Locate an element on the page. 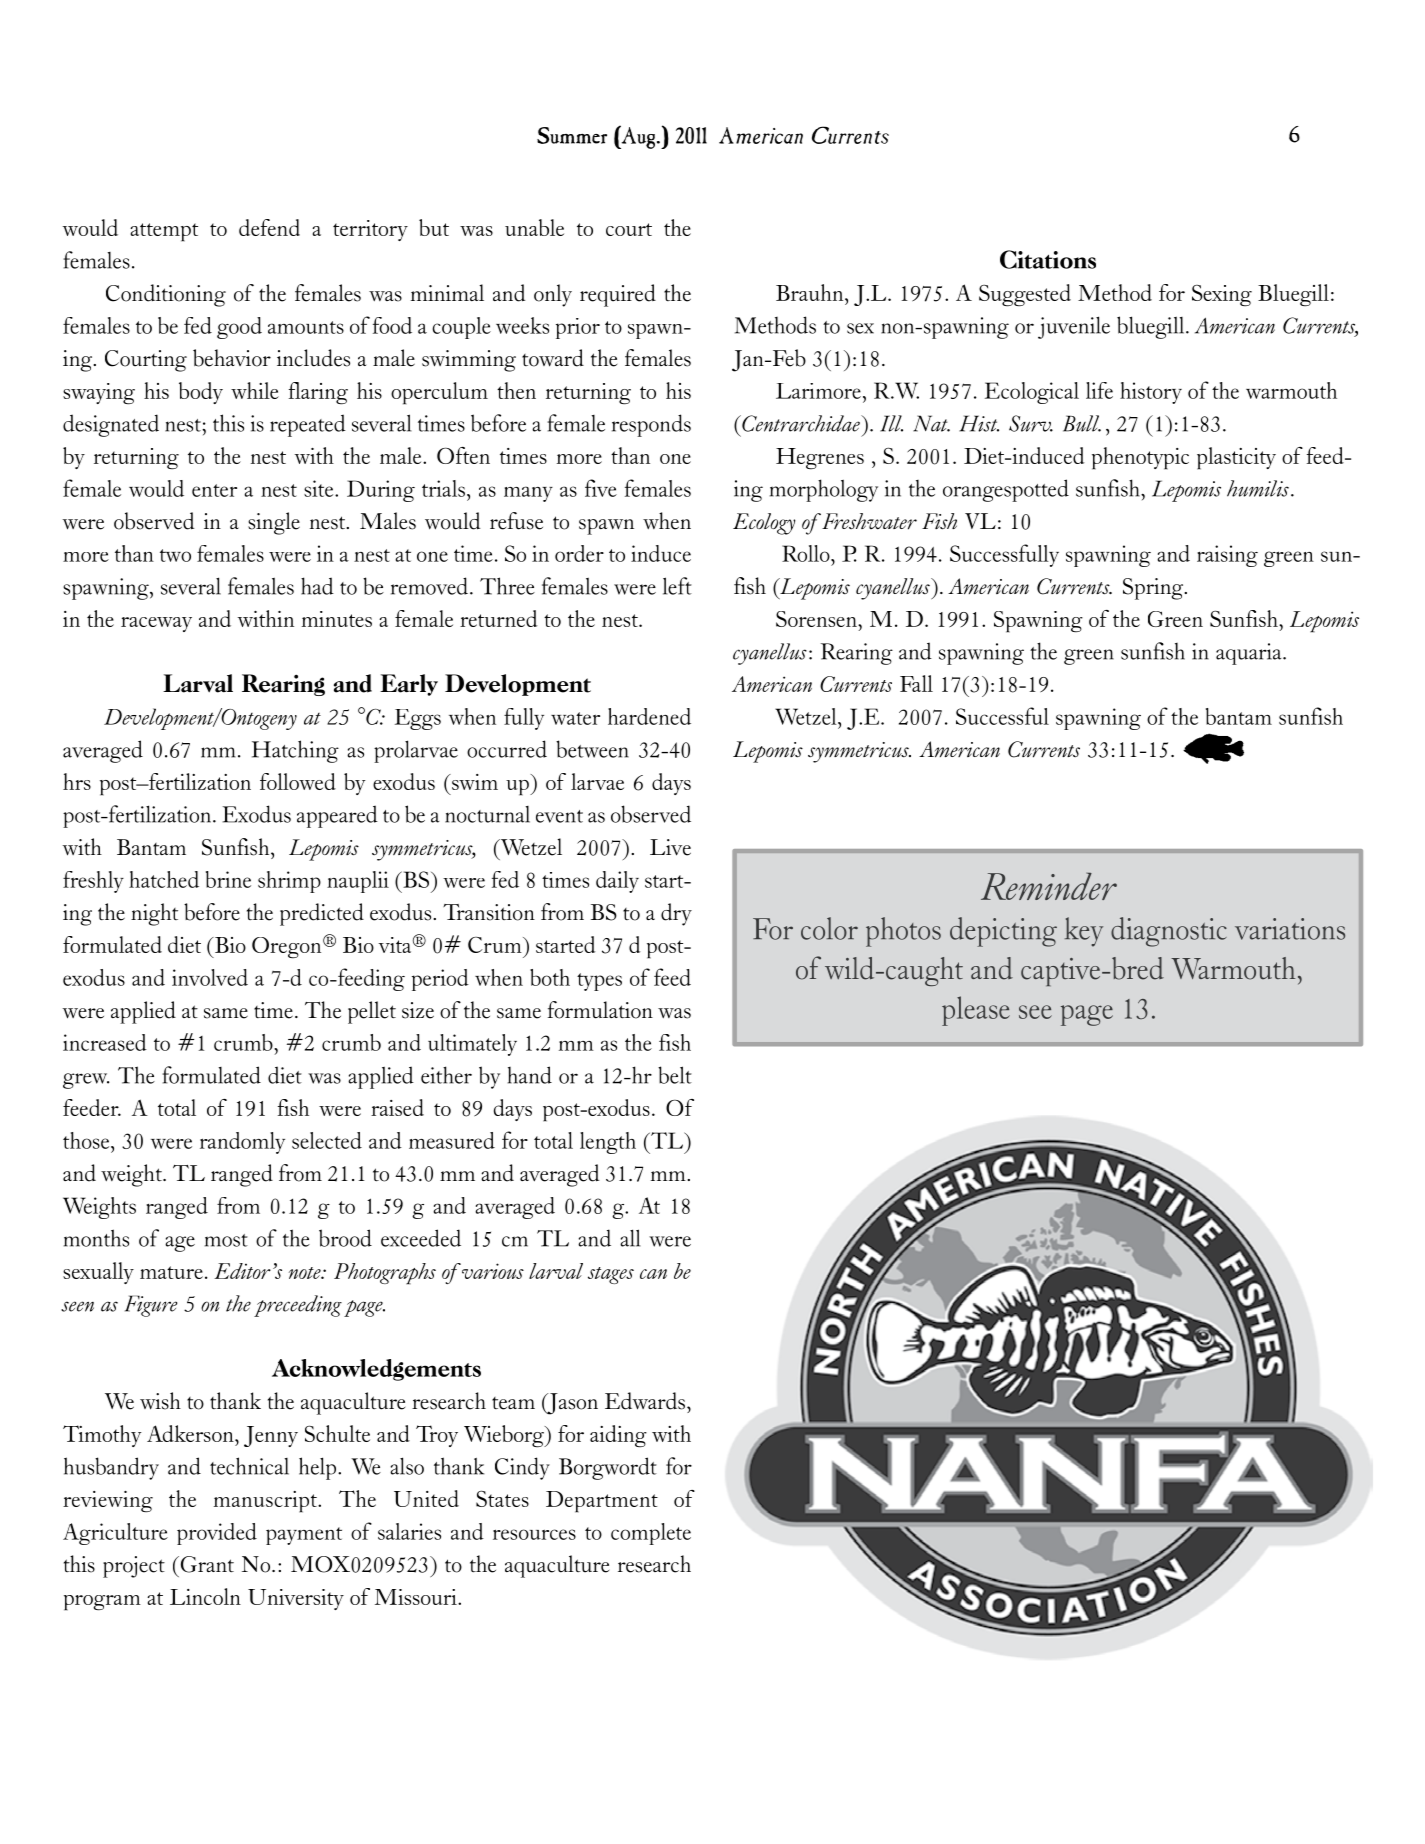 Image resolution: width=1425 pixels, height=1844 pixels. raising is located at coordinates (1227, 556).
